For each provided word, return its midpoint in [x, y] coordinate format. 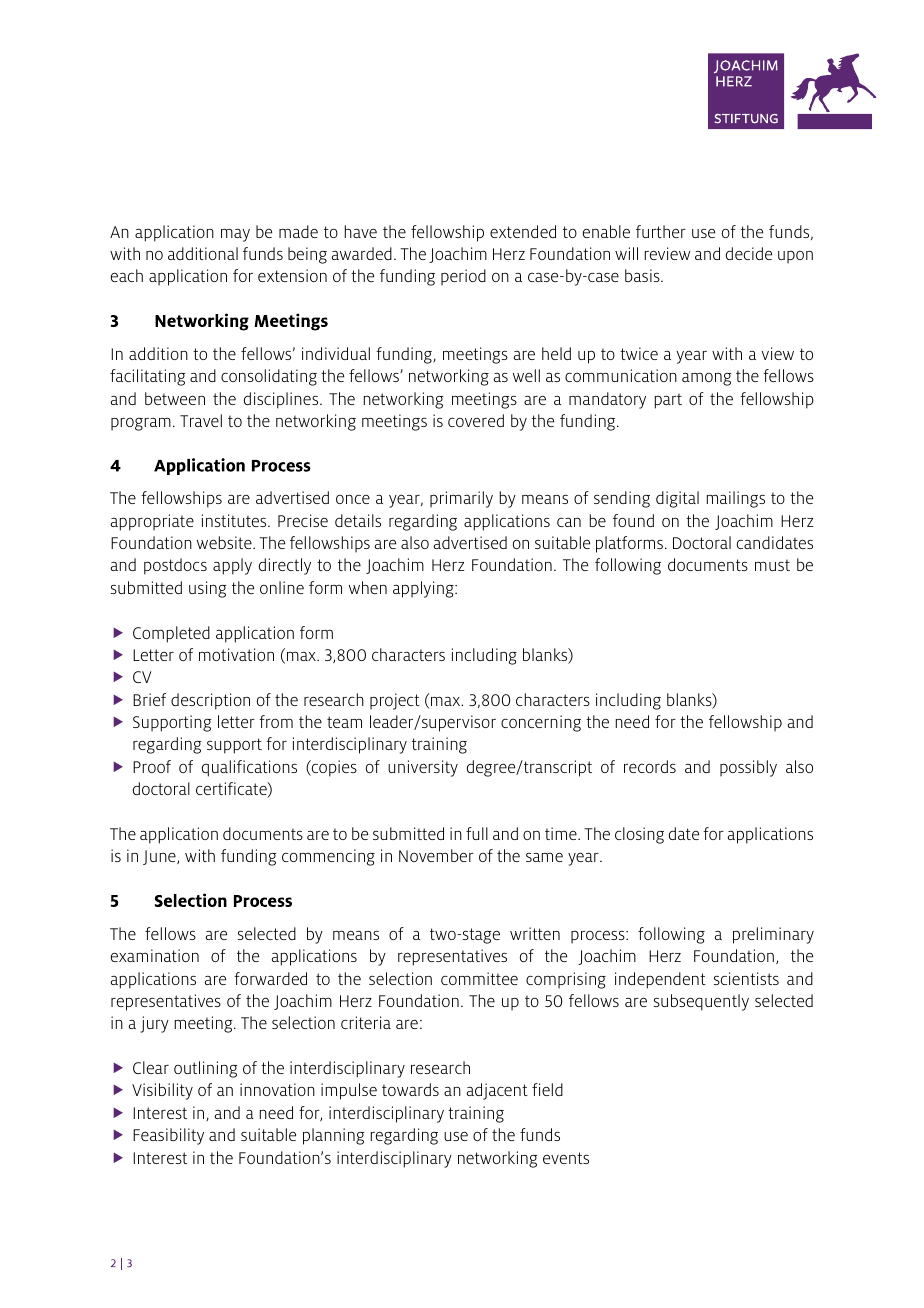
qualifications [249, 768]
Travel [201, 420]
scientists [746, 978]
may [235, 235]
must [772, 565]
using [208, 589]
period [463, 277]
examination [155, 955]
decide [749, 253]
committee [479, 978]
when [368, 587]
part [668, 401]
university [423, 768]
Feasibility [168, 1136]
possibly [748, 768]
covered [476, 420]
